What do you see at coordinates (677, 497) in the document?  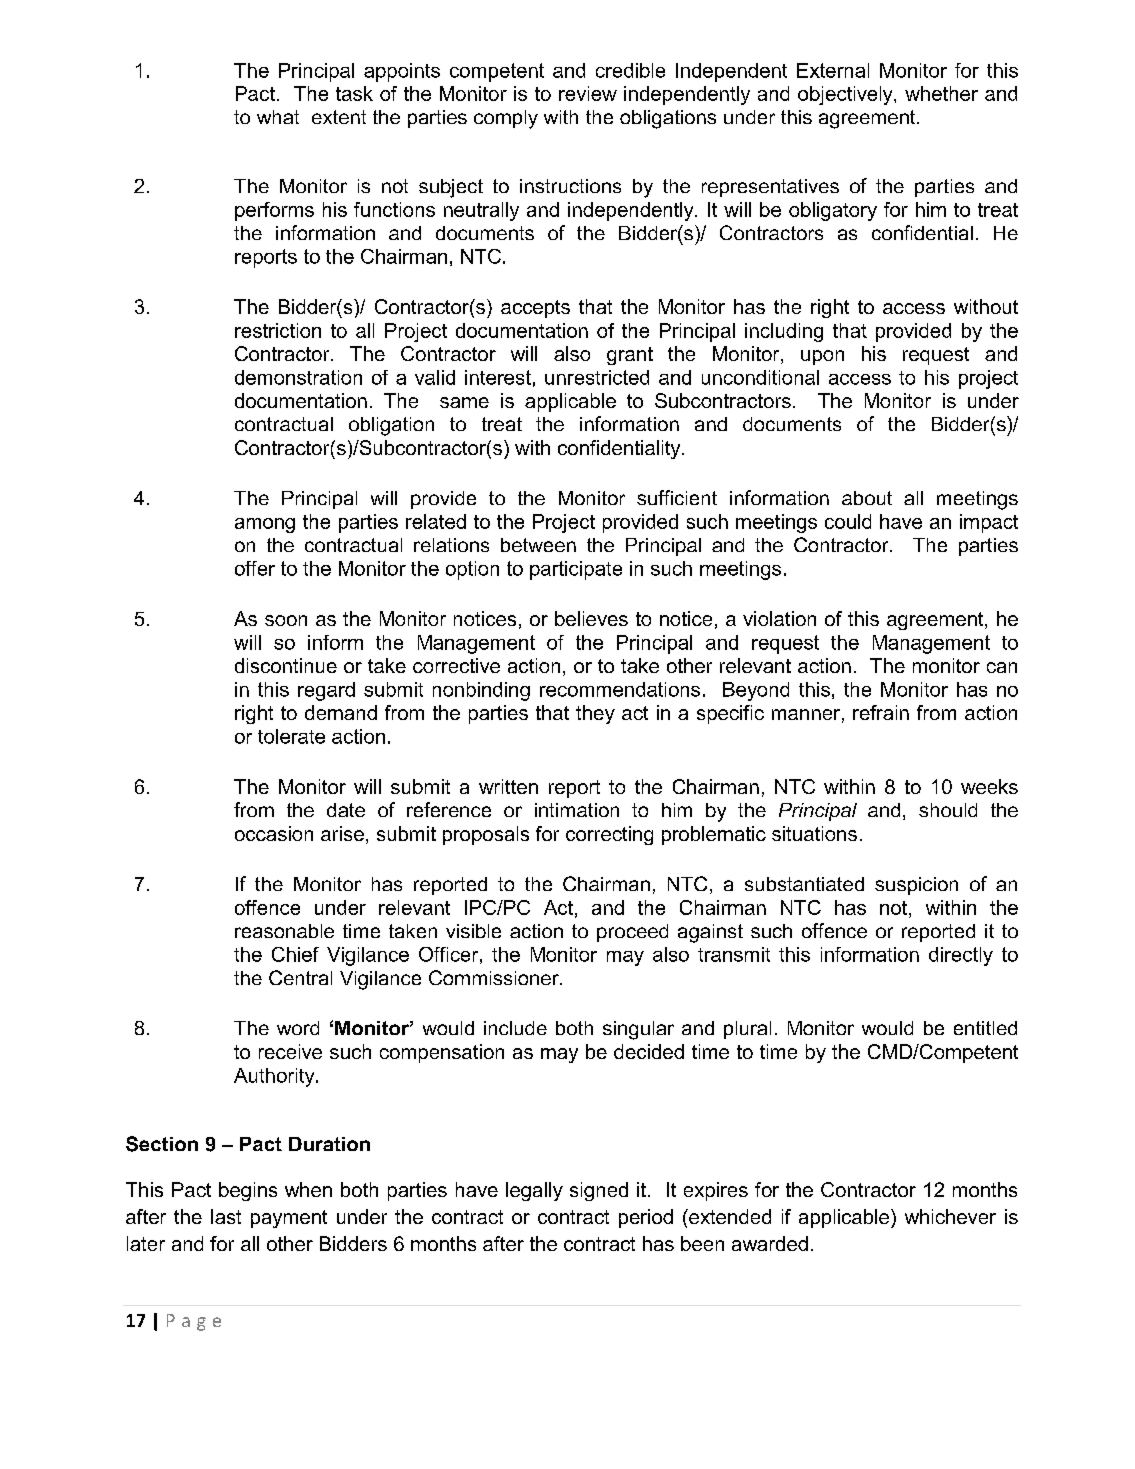 I see `sufficient` at bounding box center [677, 497].
